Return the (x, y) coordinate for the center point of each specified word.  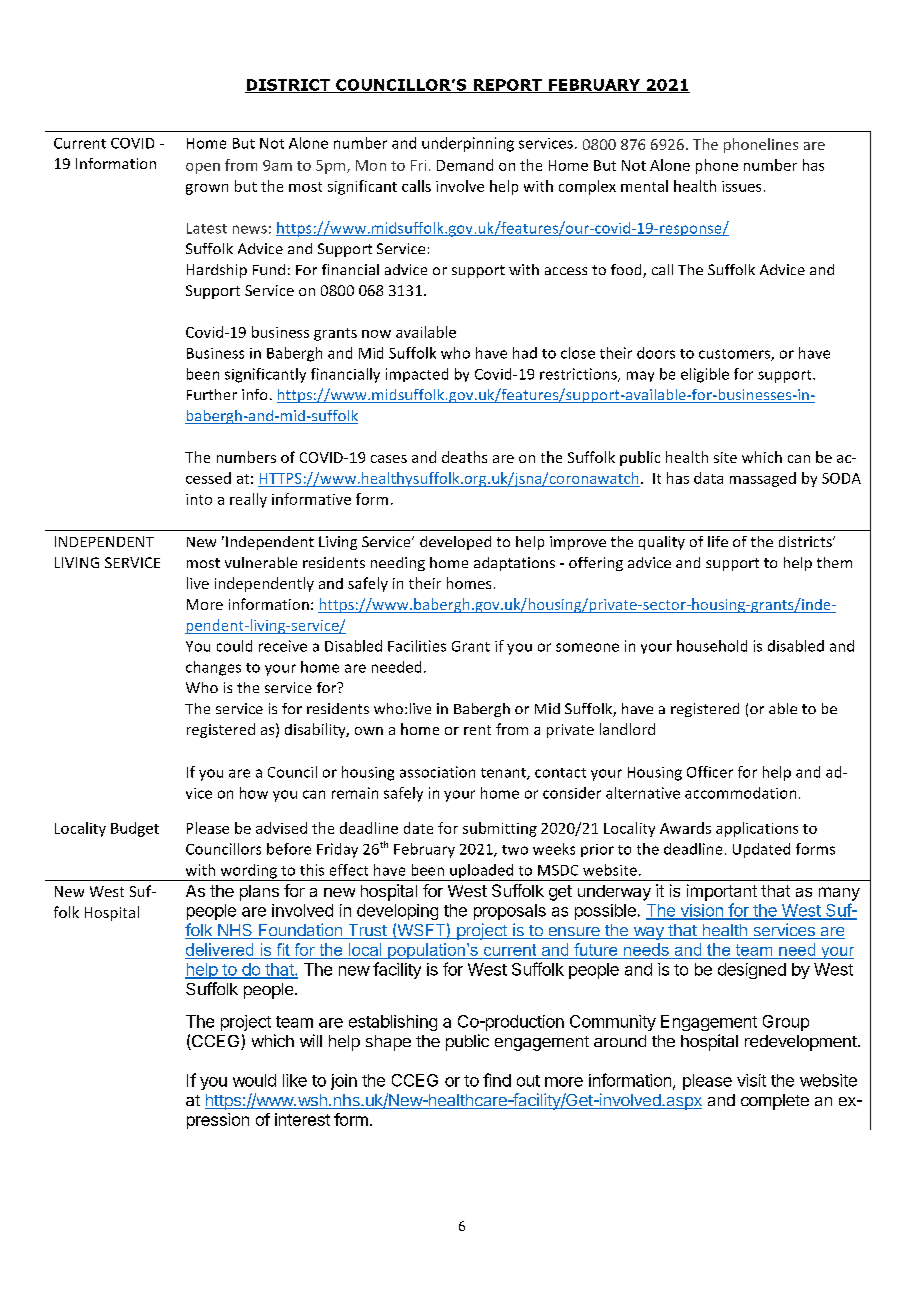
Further (212, 394)
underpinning (468, 144)
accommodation (740, 793)
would (254, 1080)
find (497, 1080)
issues (741, 186)
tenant (504, 774)
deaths (464, 457)
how (254, 793)
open (203, 168)
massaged (763, 479)
